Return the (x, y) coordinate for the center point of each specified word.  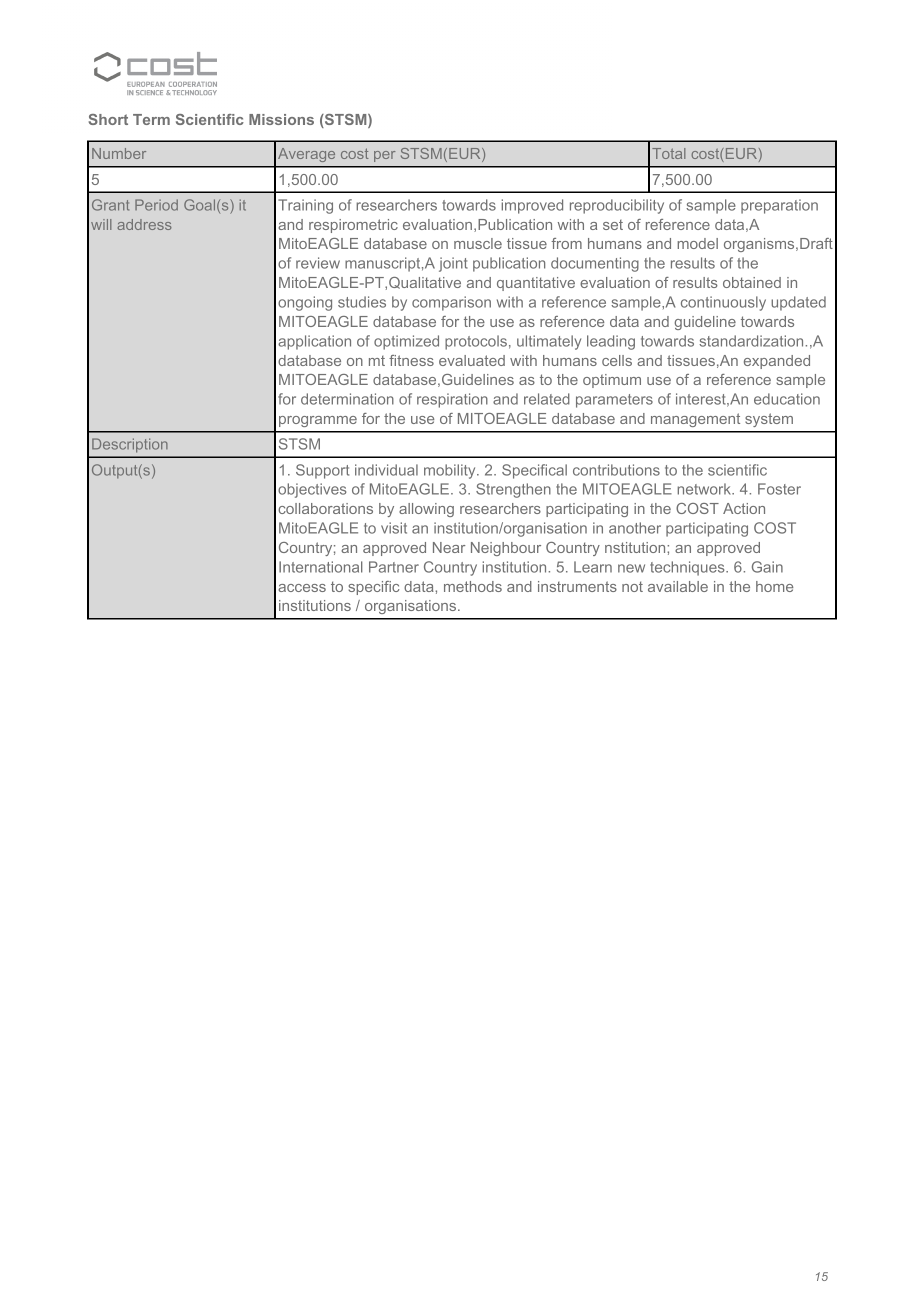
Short (108, 119)
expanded (777, 362)
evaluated (472, 360)
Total (668, 153)
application (314, 342)
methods (473, 586)
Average (306, 155)
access (302, 588)
